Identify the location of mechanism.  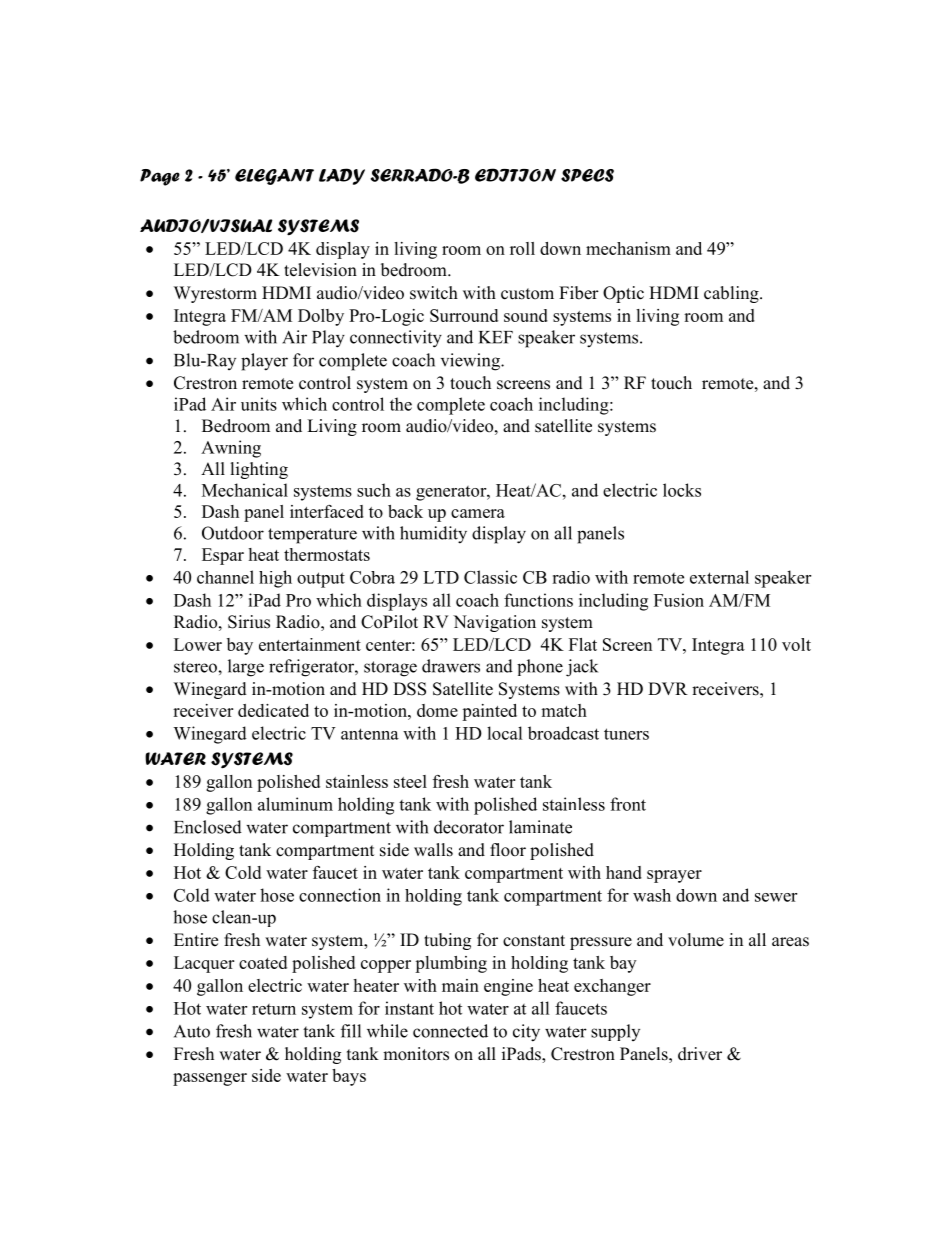
(628, 248).
